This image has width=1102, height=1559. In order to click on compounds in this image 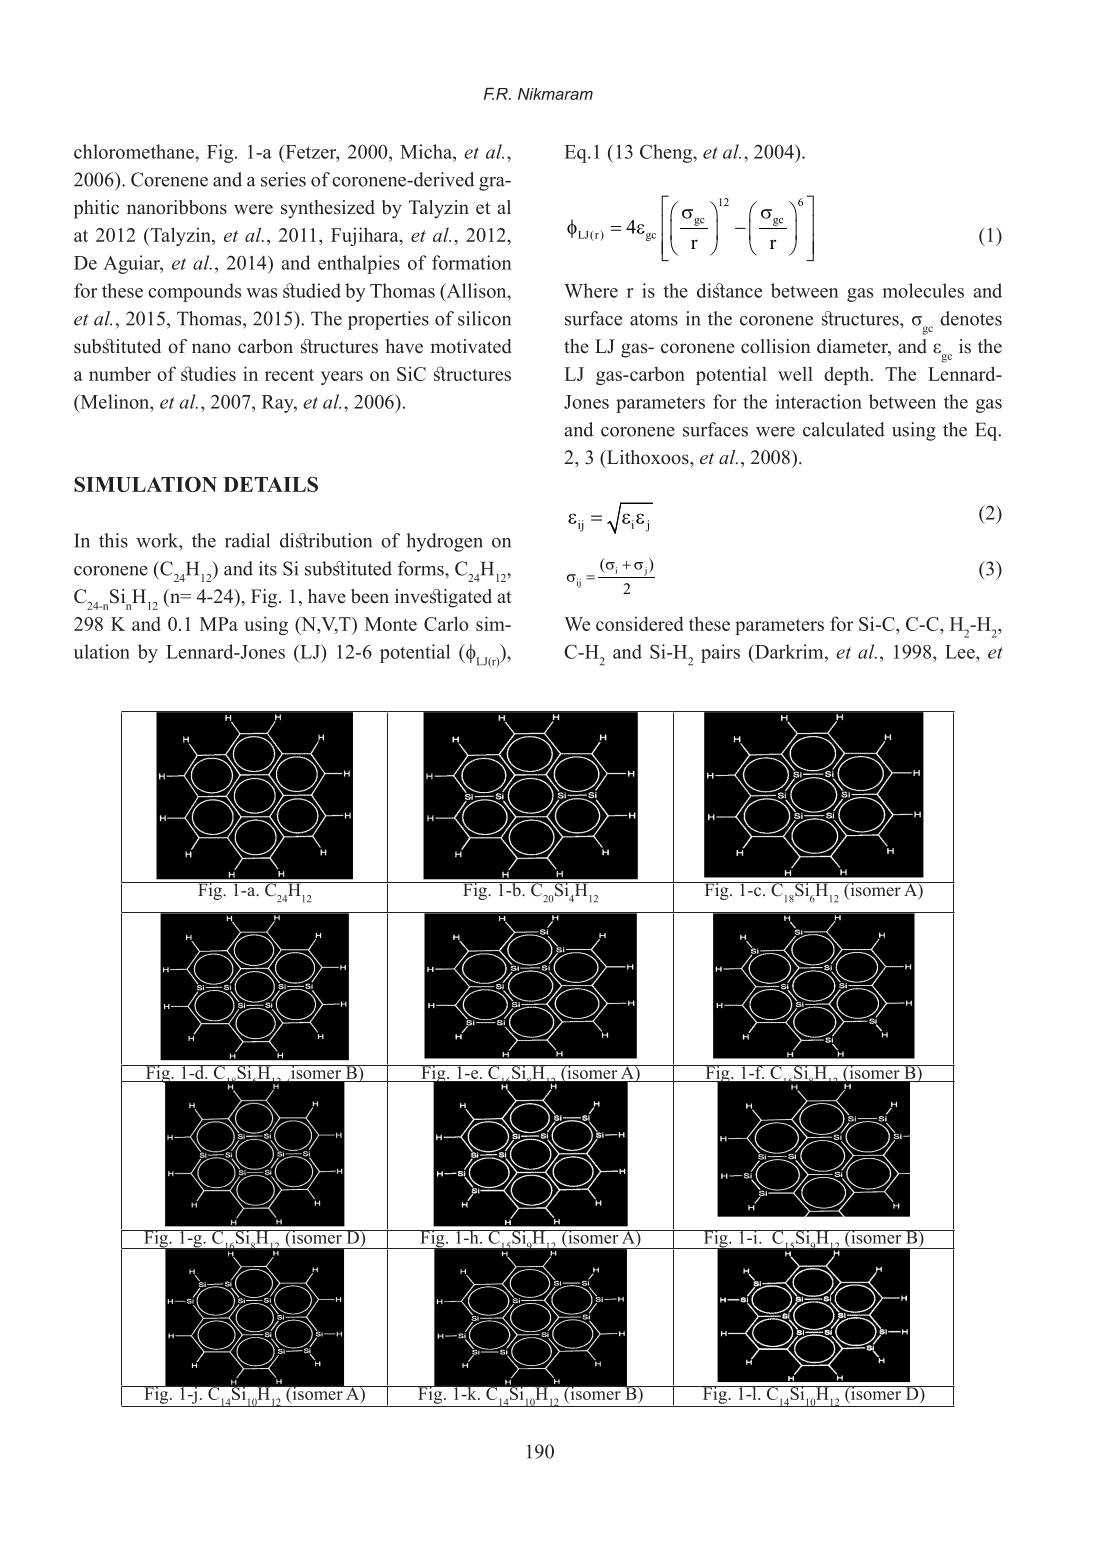, I will do `click(194, 292)`.
